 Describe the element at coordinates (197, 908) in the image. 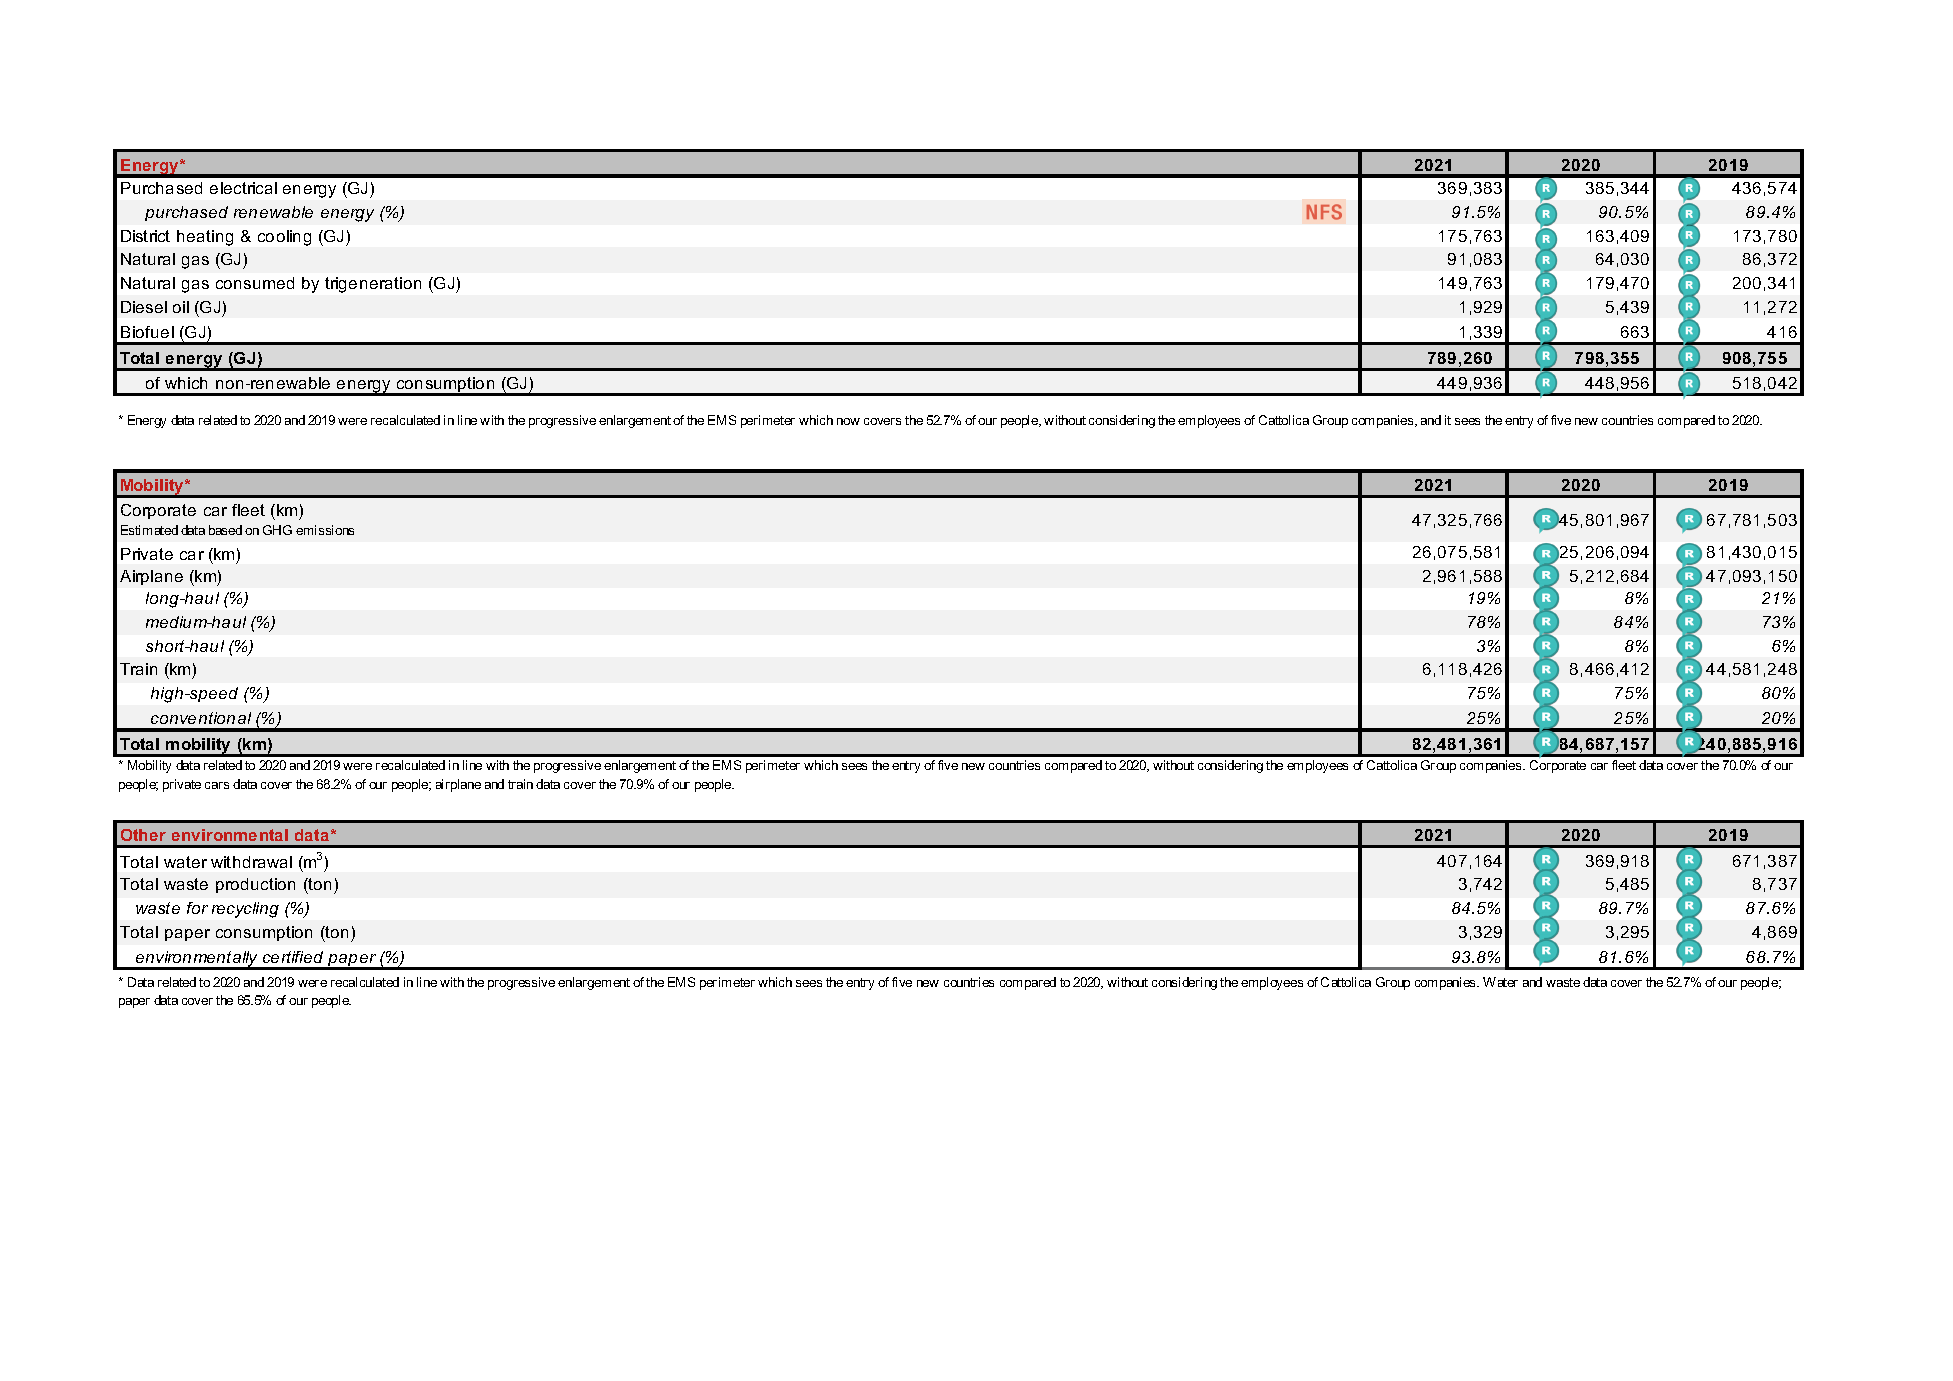

I see `for` at that location.
